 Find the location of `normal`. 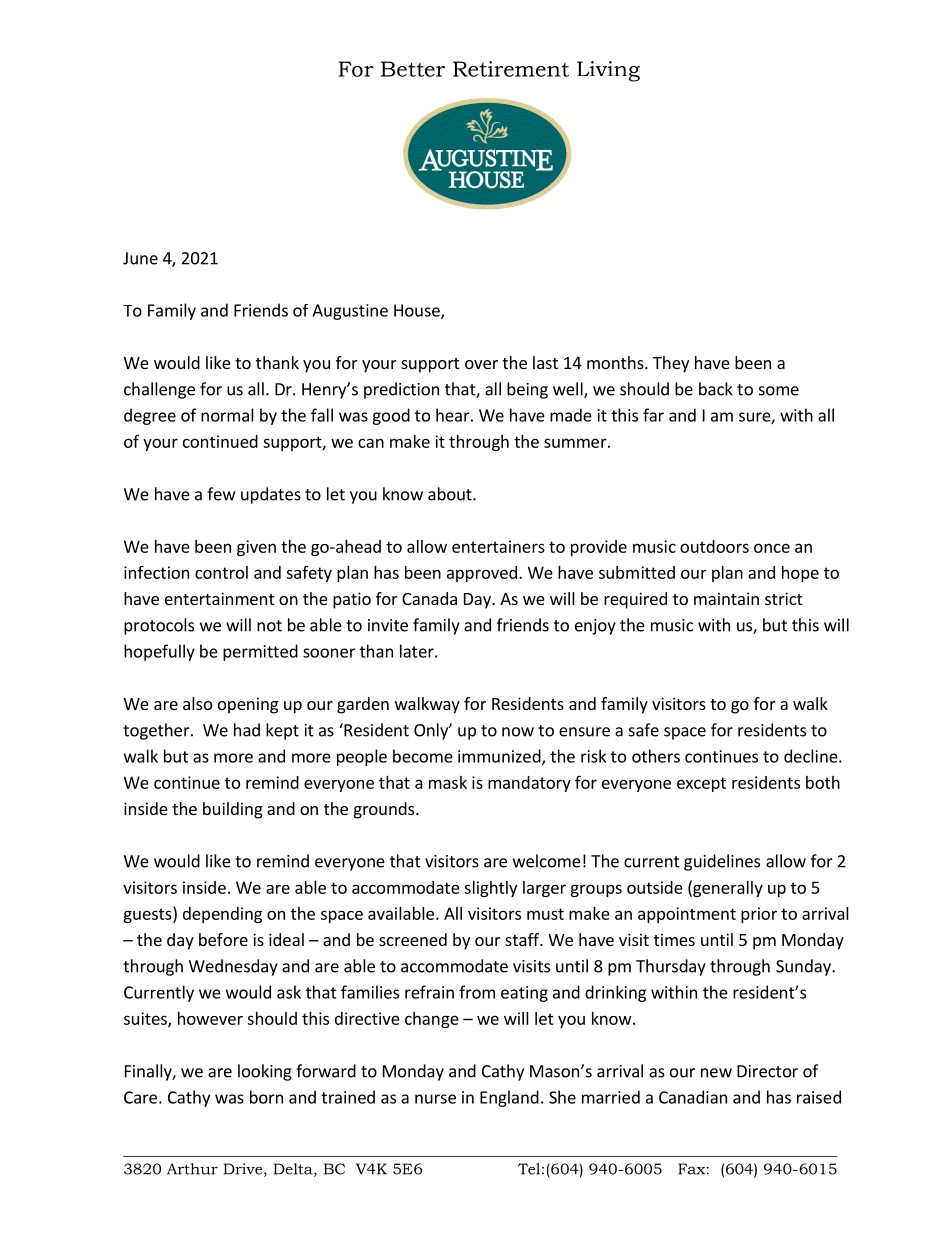

normal is located at coordinates (227, 415).
